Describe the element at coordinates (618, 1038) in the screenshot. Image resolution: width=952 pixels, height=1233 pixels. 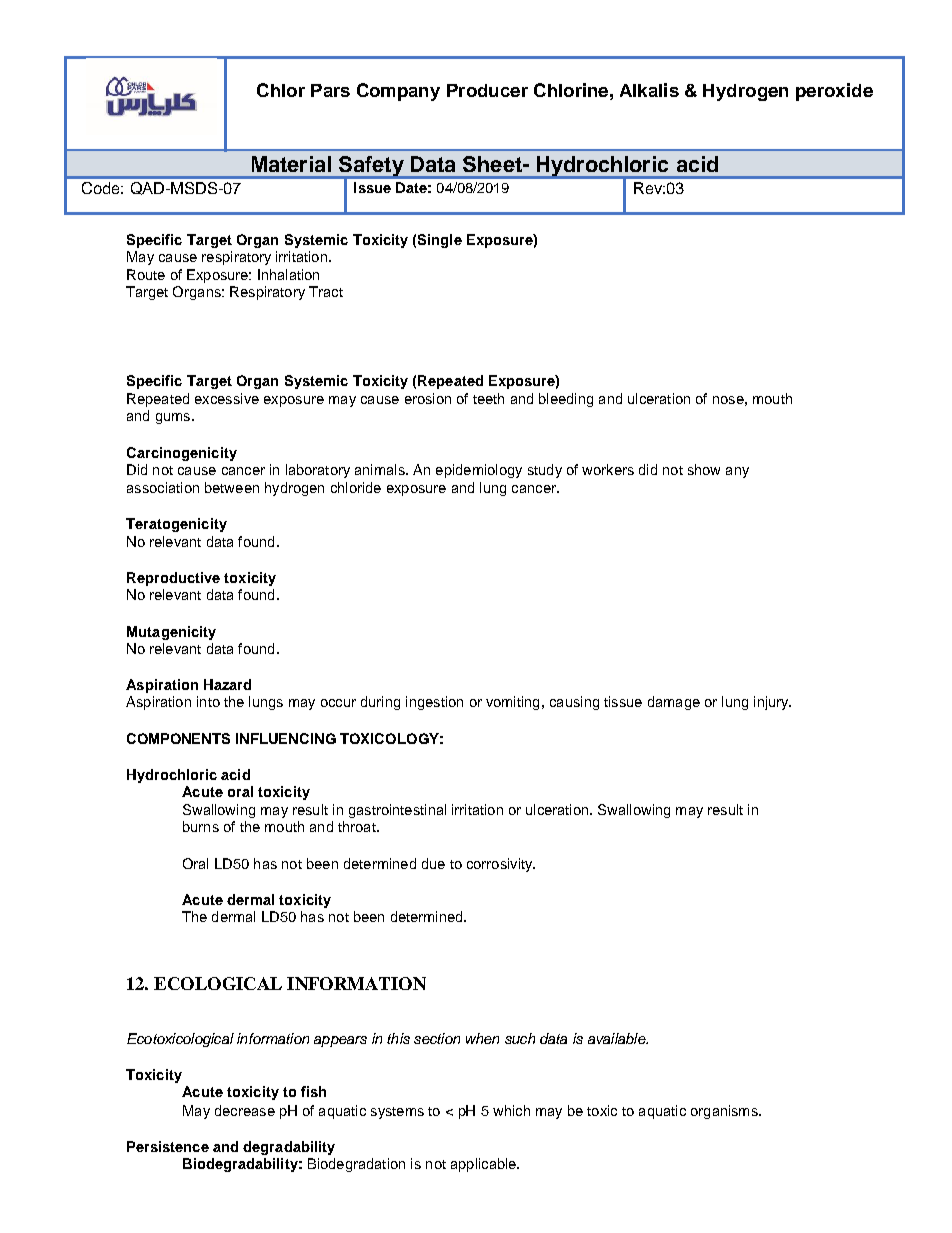
I see `available` at that location.
